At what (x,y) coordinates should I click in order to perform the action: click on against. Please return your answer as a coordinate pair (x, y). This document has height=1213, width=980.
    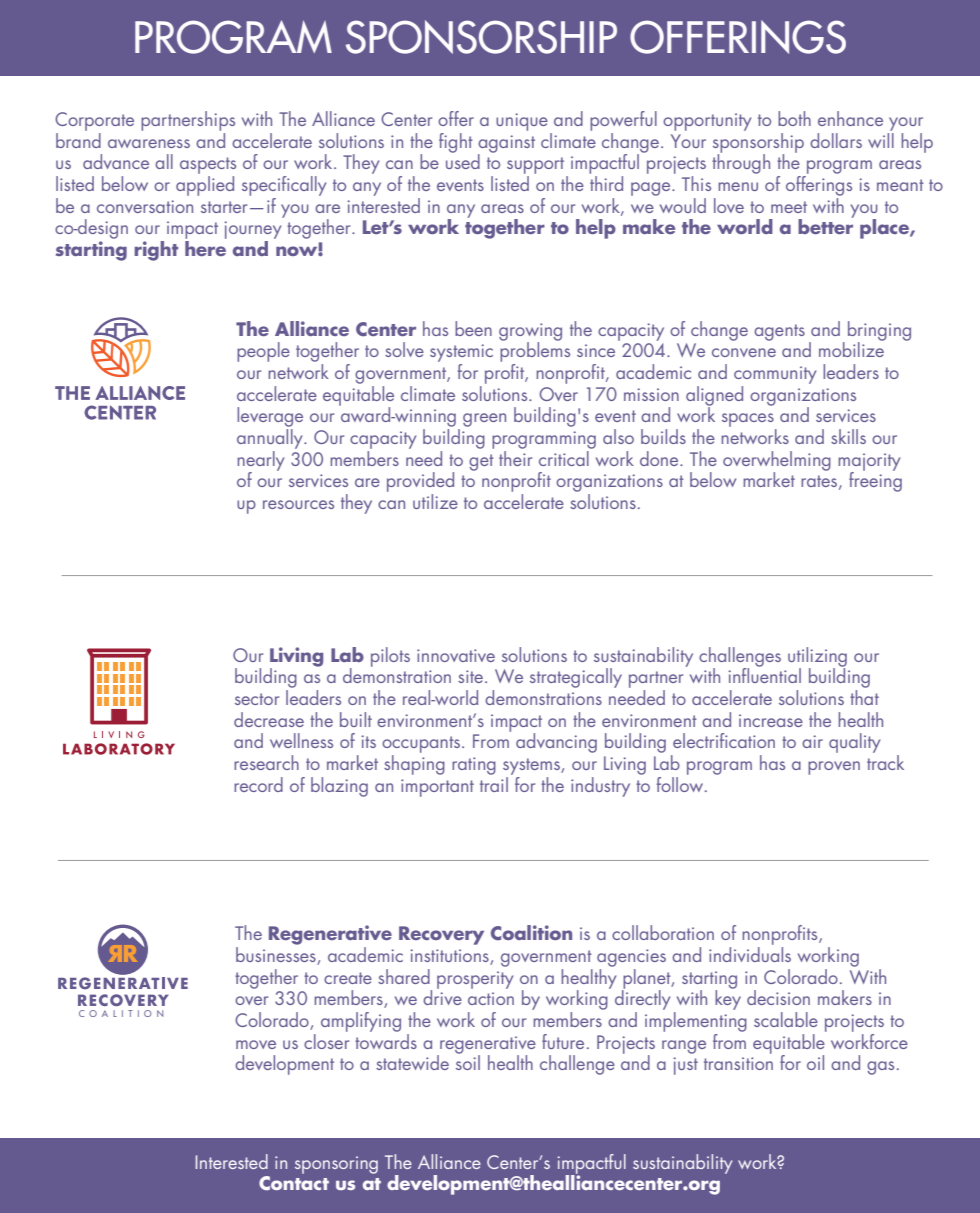
    Looking at the image, I should click on (506, 145).
